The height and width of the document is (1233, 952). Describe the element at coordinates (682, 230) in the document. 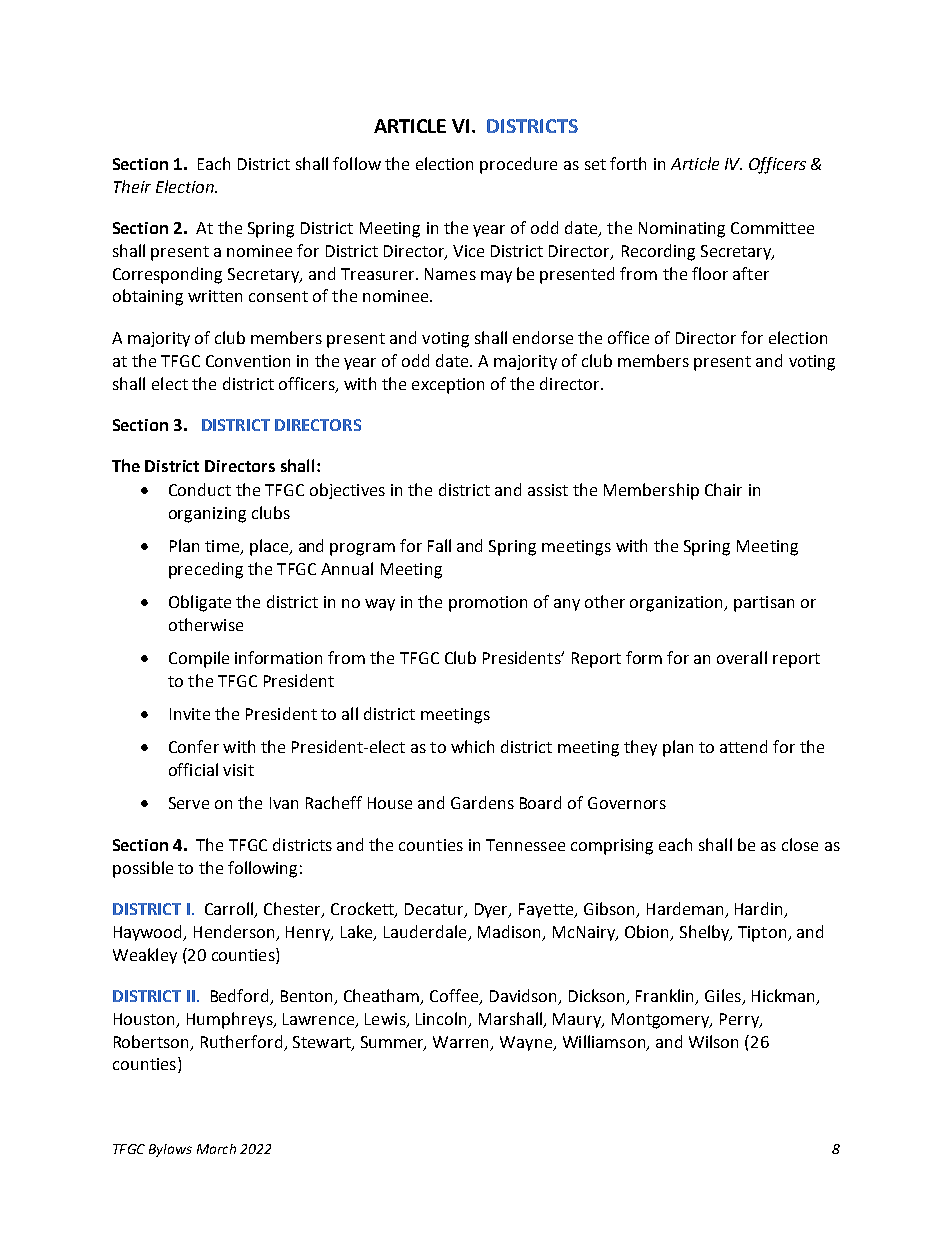

I see `Nominating` at that location.
